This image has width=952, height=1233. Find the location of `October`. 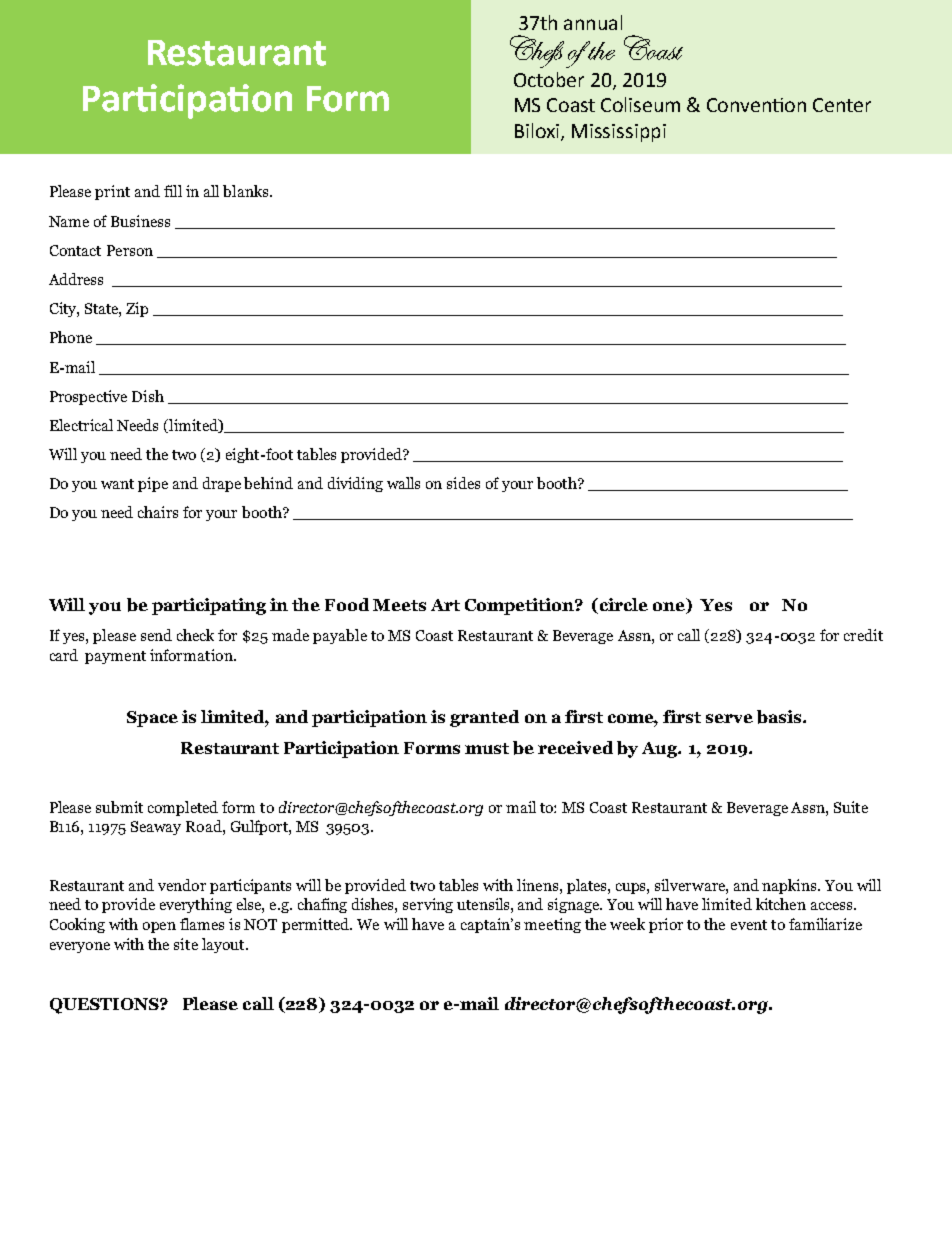

October is located at coordinates (549, 79).
